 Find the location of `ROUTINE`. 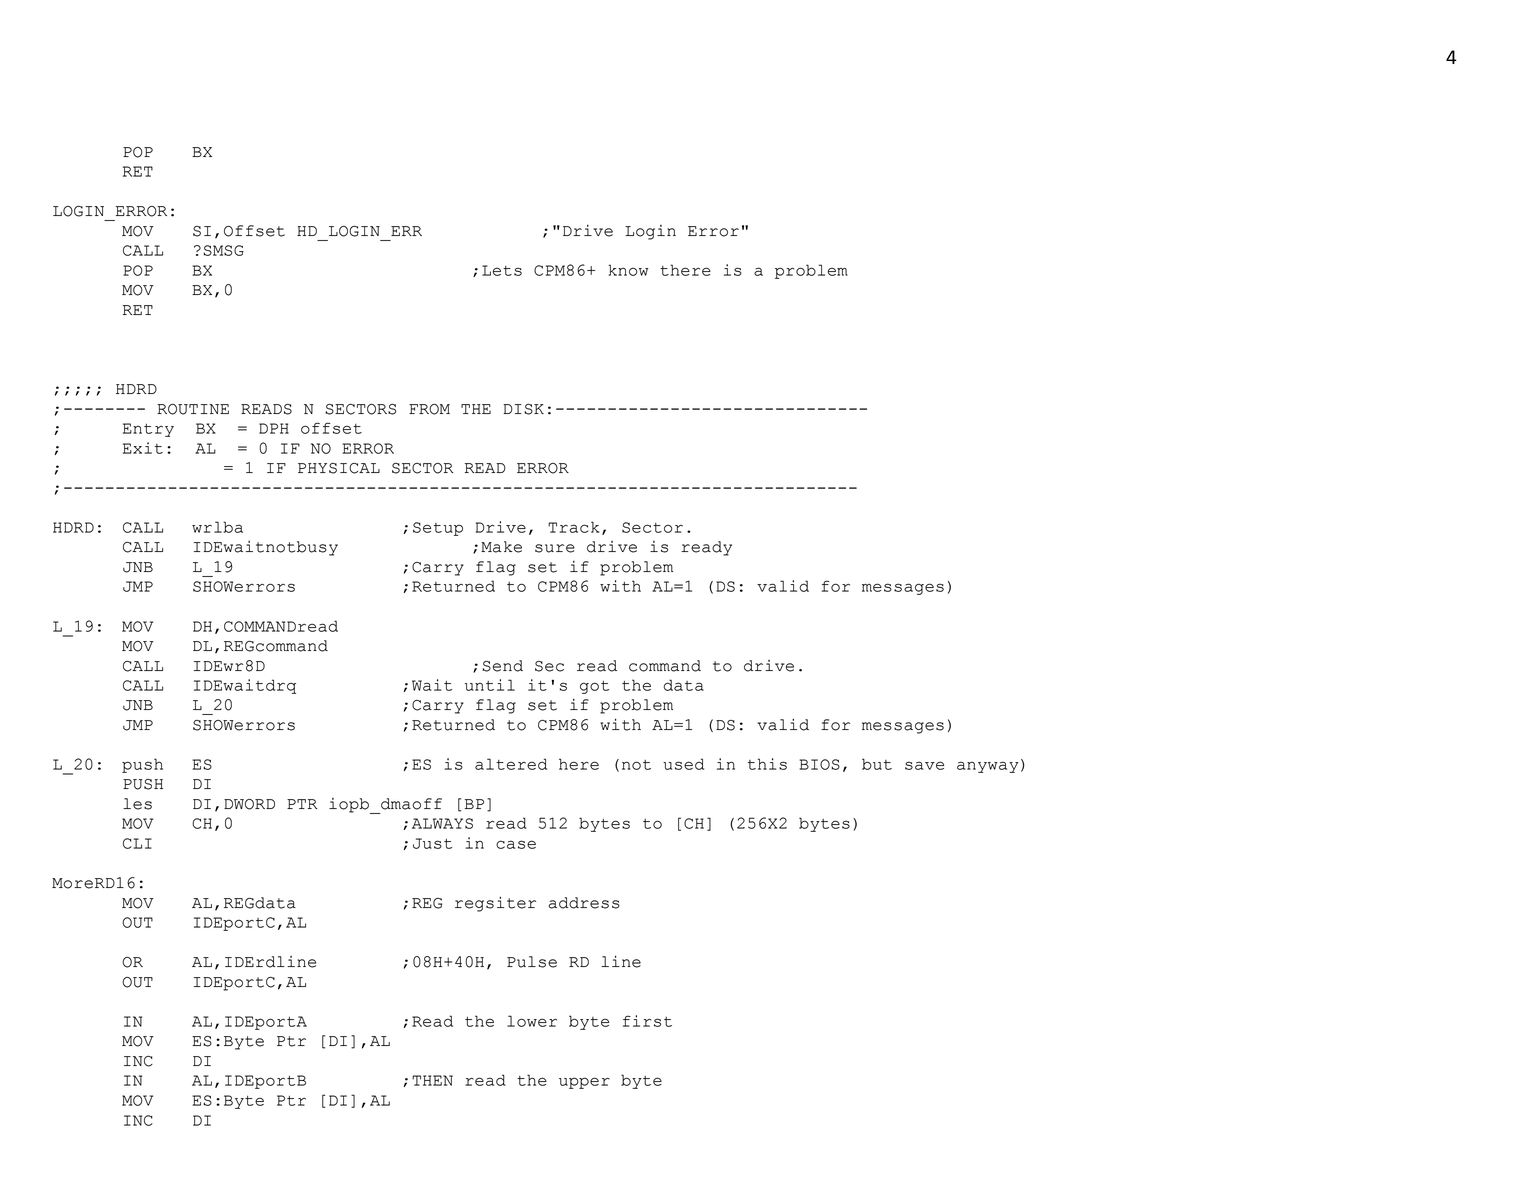

ROUTINE is located at coordinates (193, 409).
